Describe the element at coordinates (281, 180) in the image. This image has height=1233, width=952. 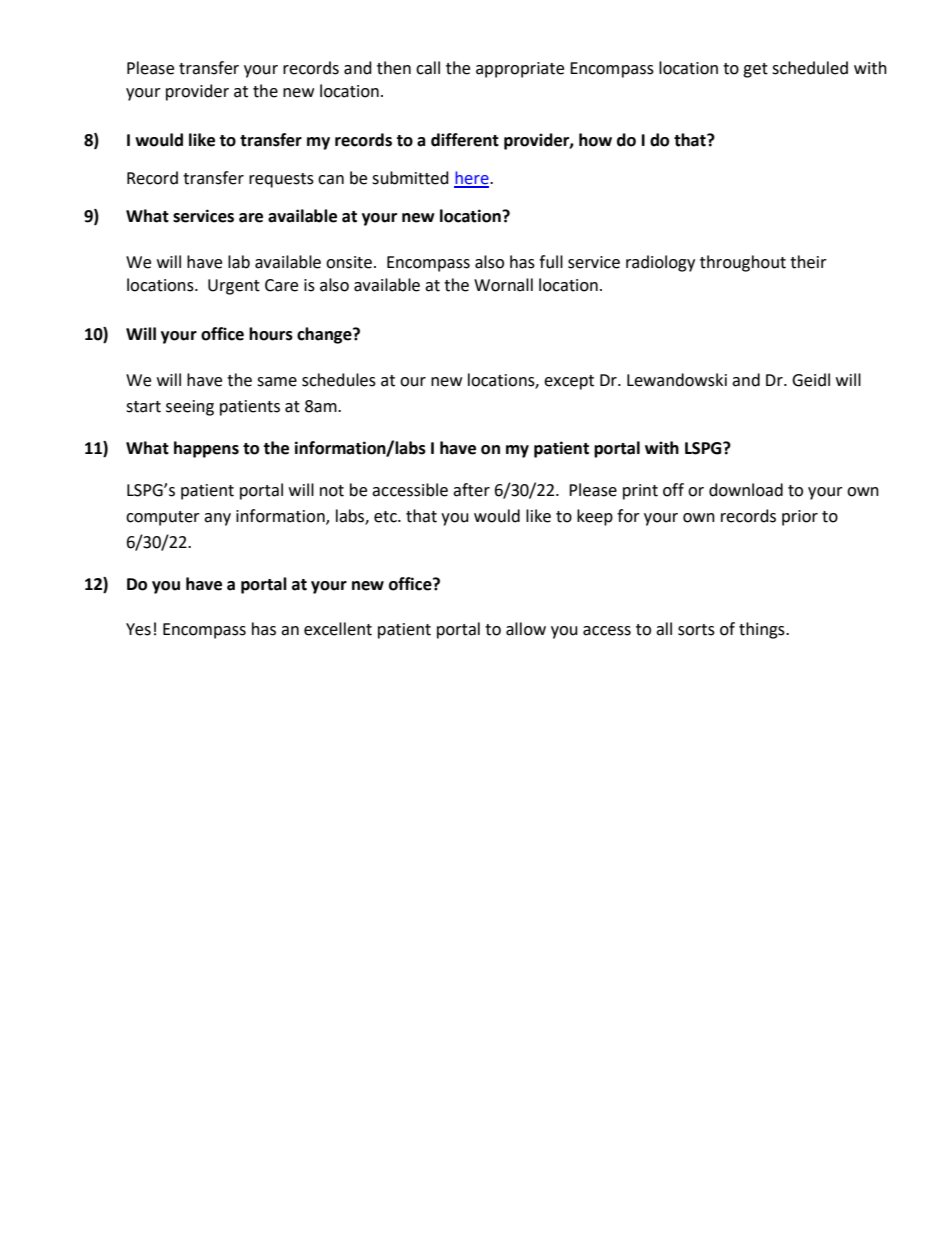
I see `requests` at that location.
